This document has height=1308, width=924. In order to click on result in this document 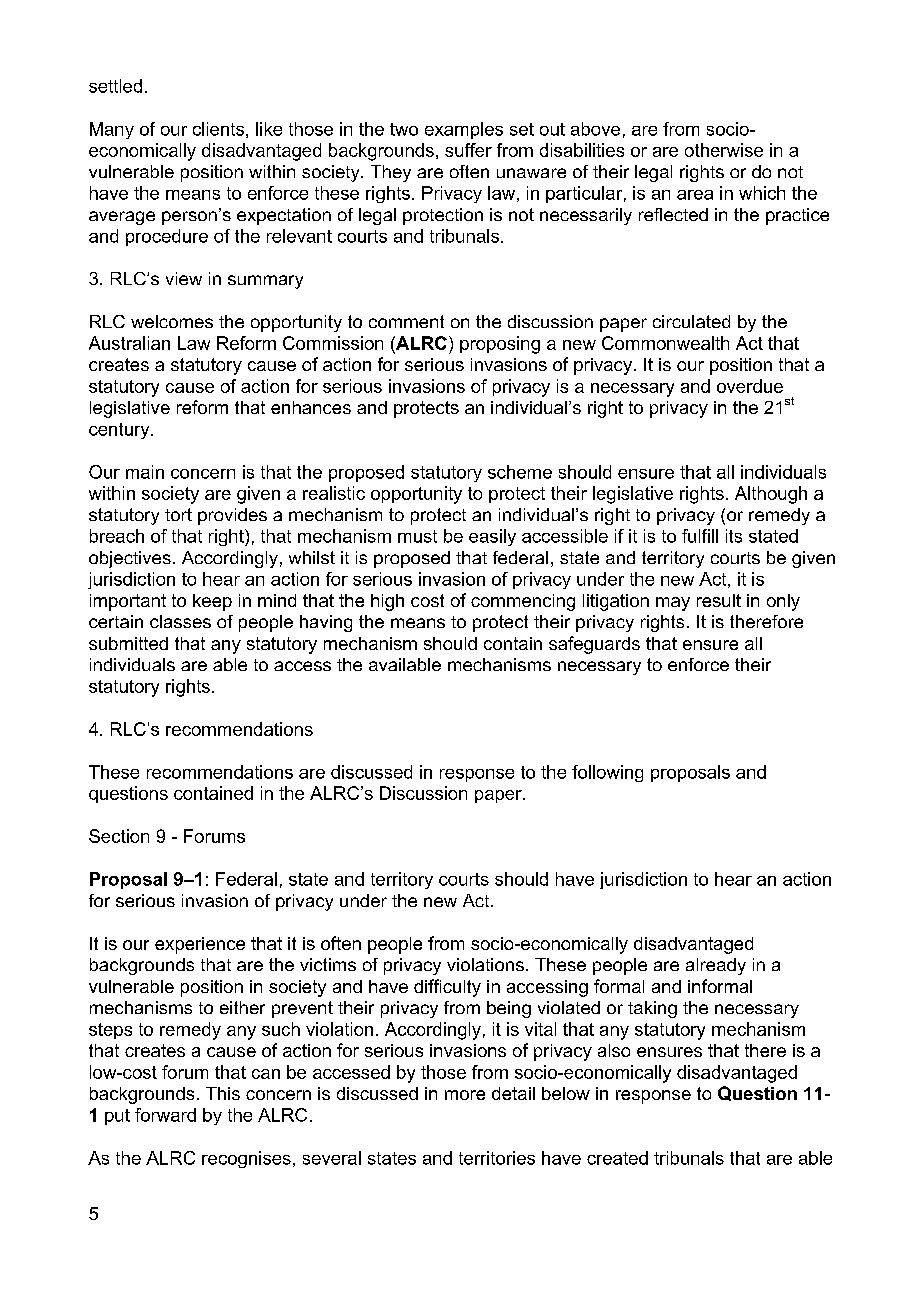, I will do `click(719, 600)`.
